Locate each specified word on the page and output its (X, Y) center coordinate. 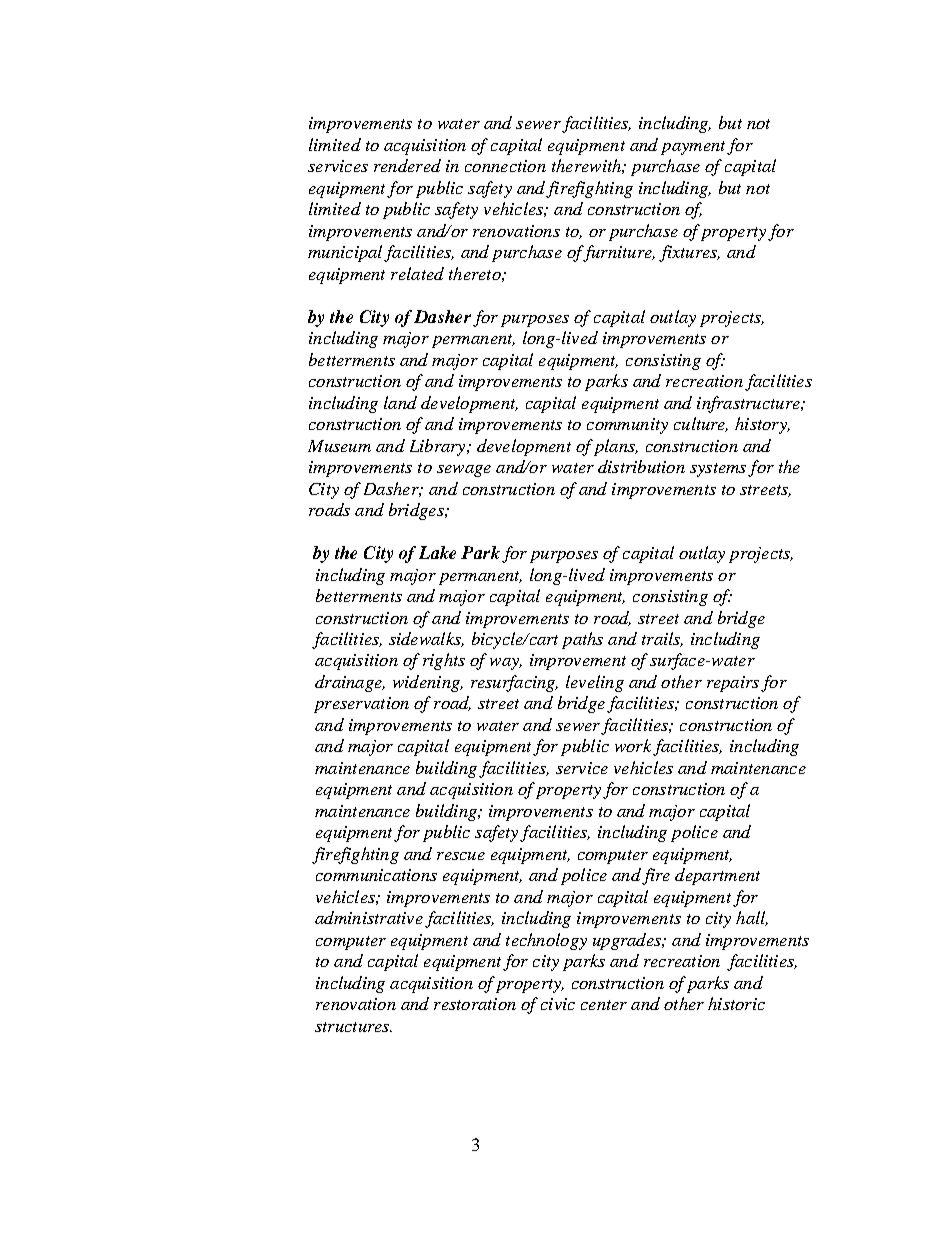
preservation (361, 705)
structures (353, 1027)
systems (718, 470)
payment (693, 148)
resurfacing (514, 683)
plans (615, 447)
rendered (407, 165)
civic (558, 1004)
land (400, 402)
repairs (733, 684)
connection (505, 166)
